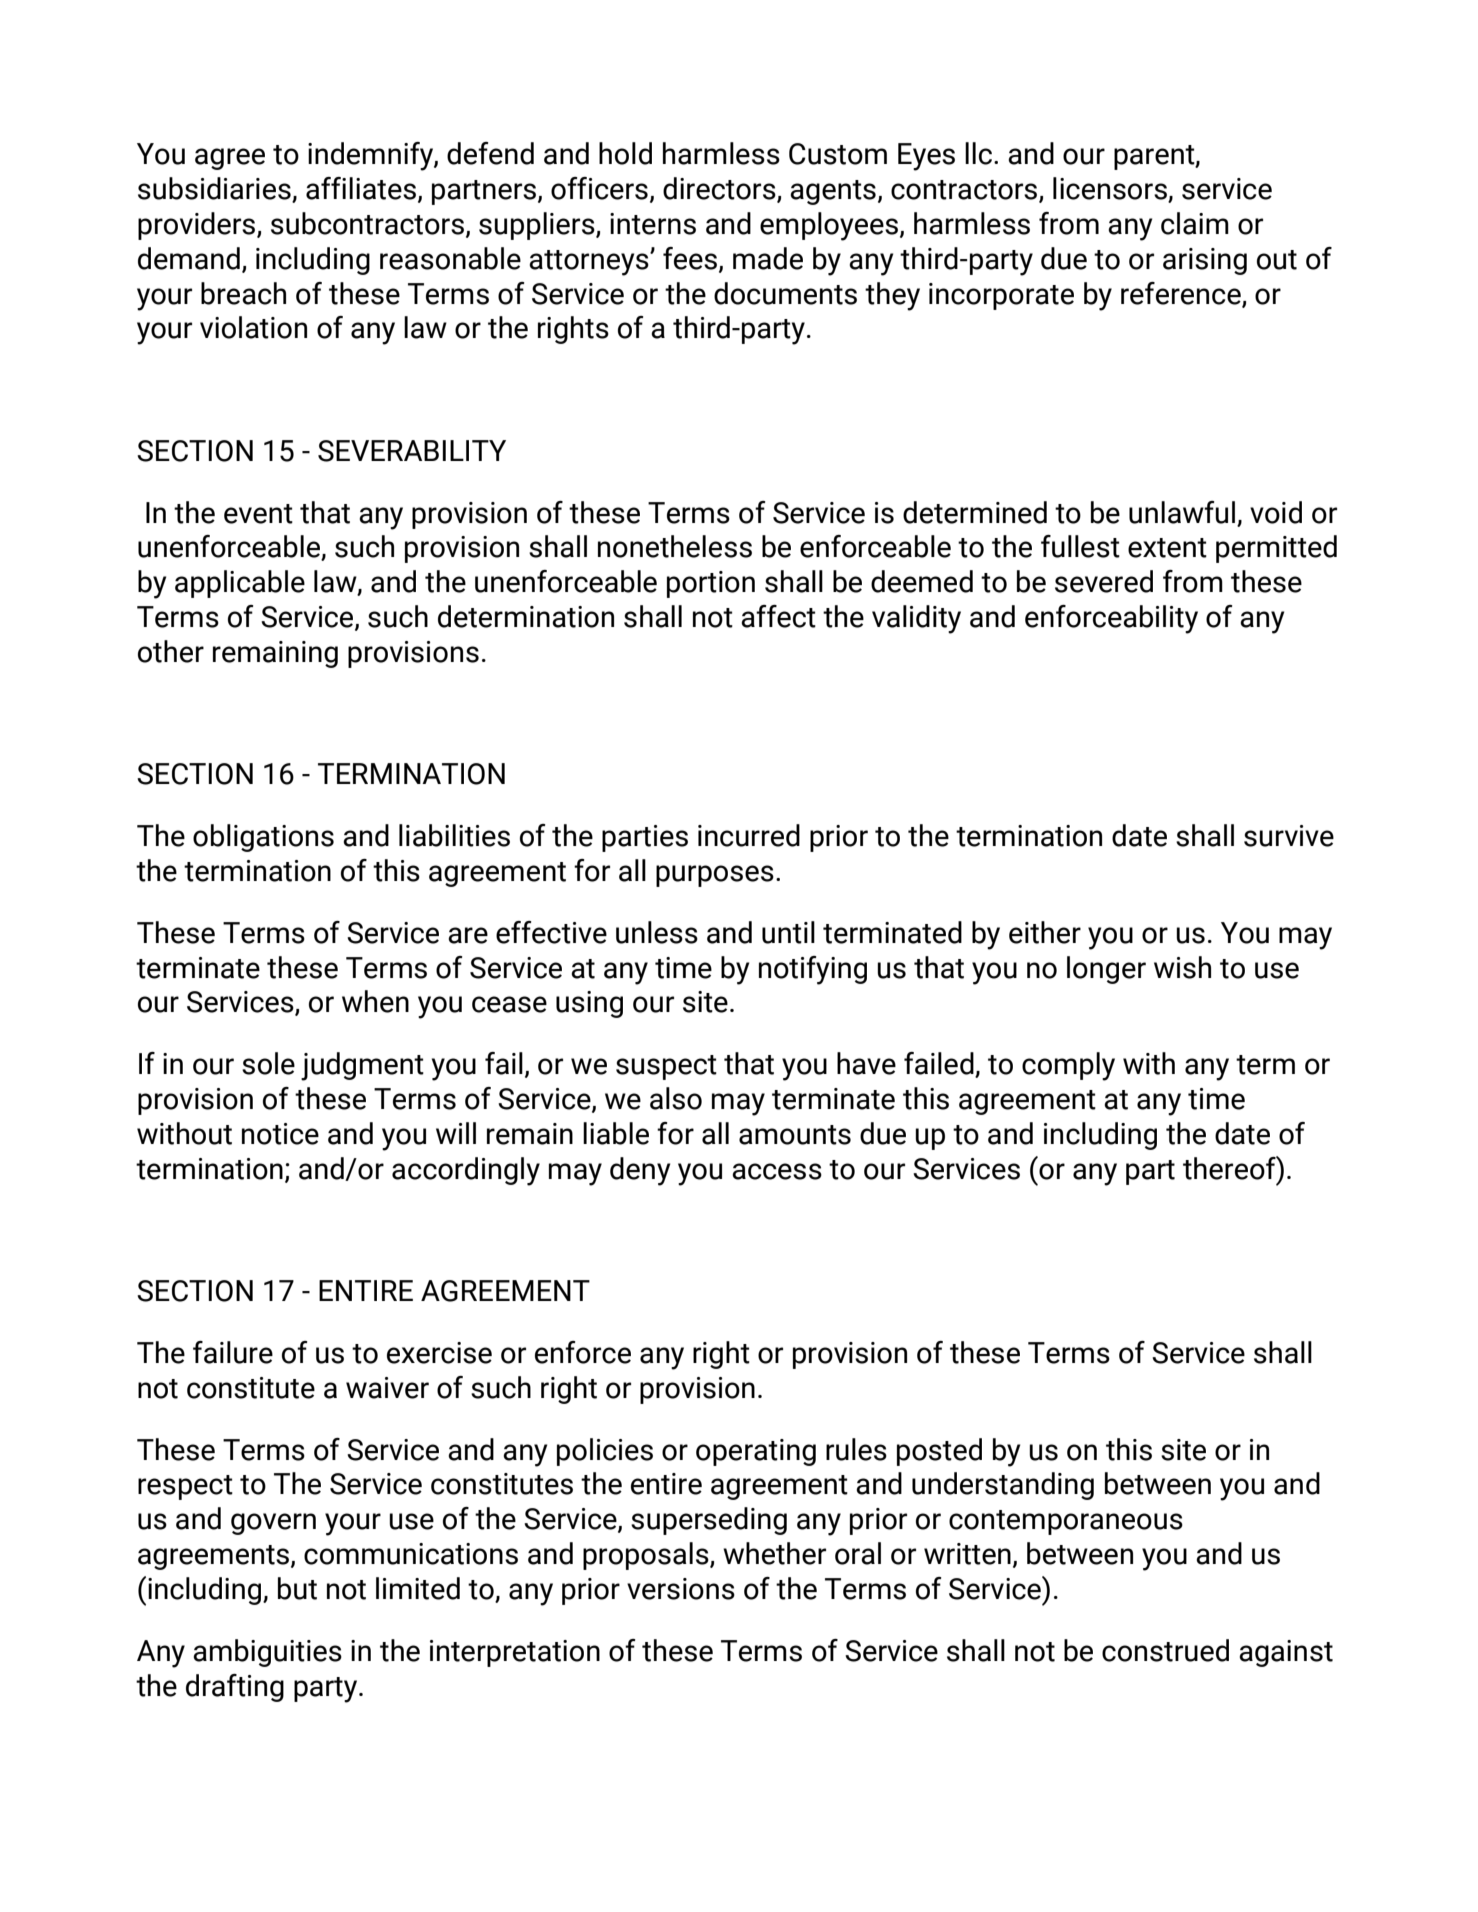 The height and width of the screenshot is (1912, 1478). I want to click on claim, so click(1195, 223).
